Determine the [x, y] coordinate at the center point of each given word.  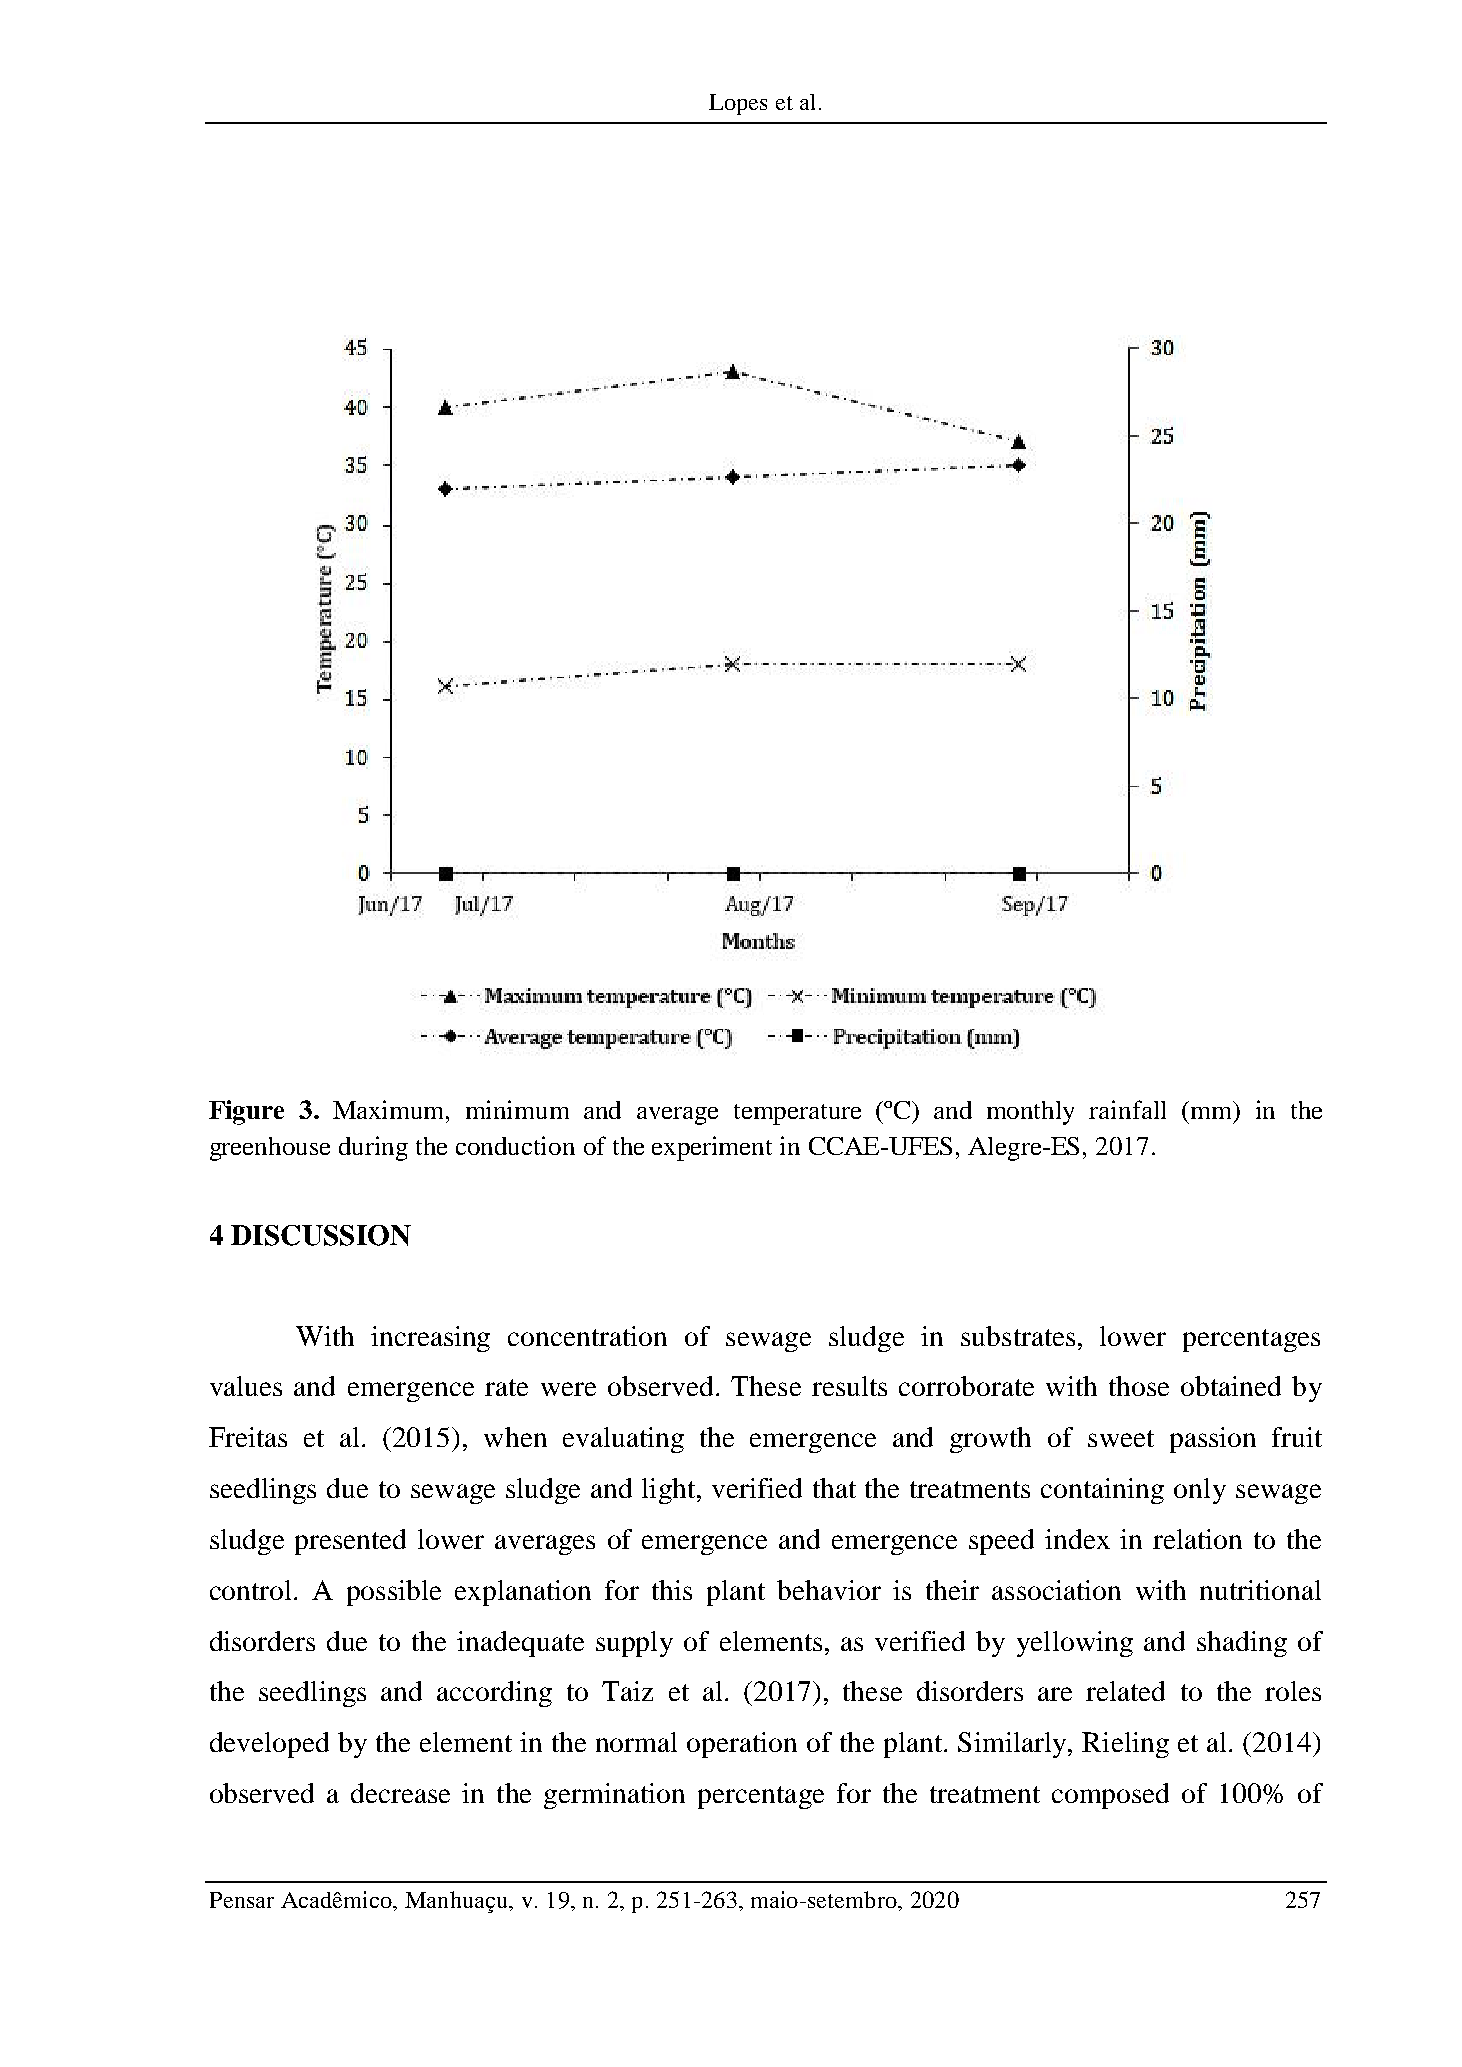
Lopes [738, 104]
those [1139, 1386]
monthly [1030, 1113]
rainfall [1127, 1109]
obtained [1231, 1386]
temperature [797, 1114]
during [373, 1148]
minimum [517, 1109]
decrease [400, 1793]
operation [742, 1745]
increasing [430, 1339]
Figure [246, 1112]
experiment [712, 1148]
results [849, 1386]
